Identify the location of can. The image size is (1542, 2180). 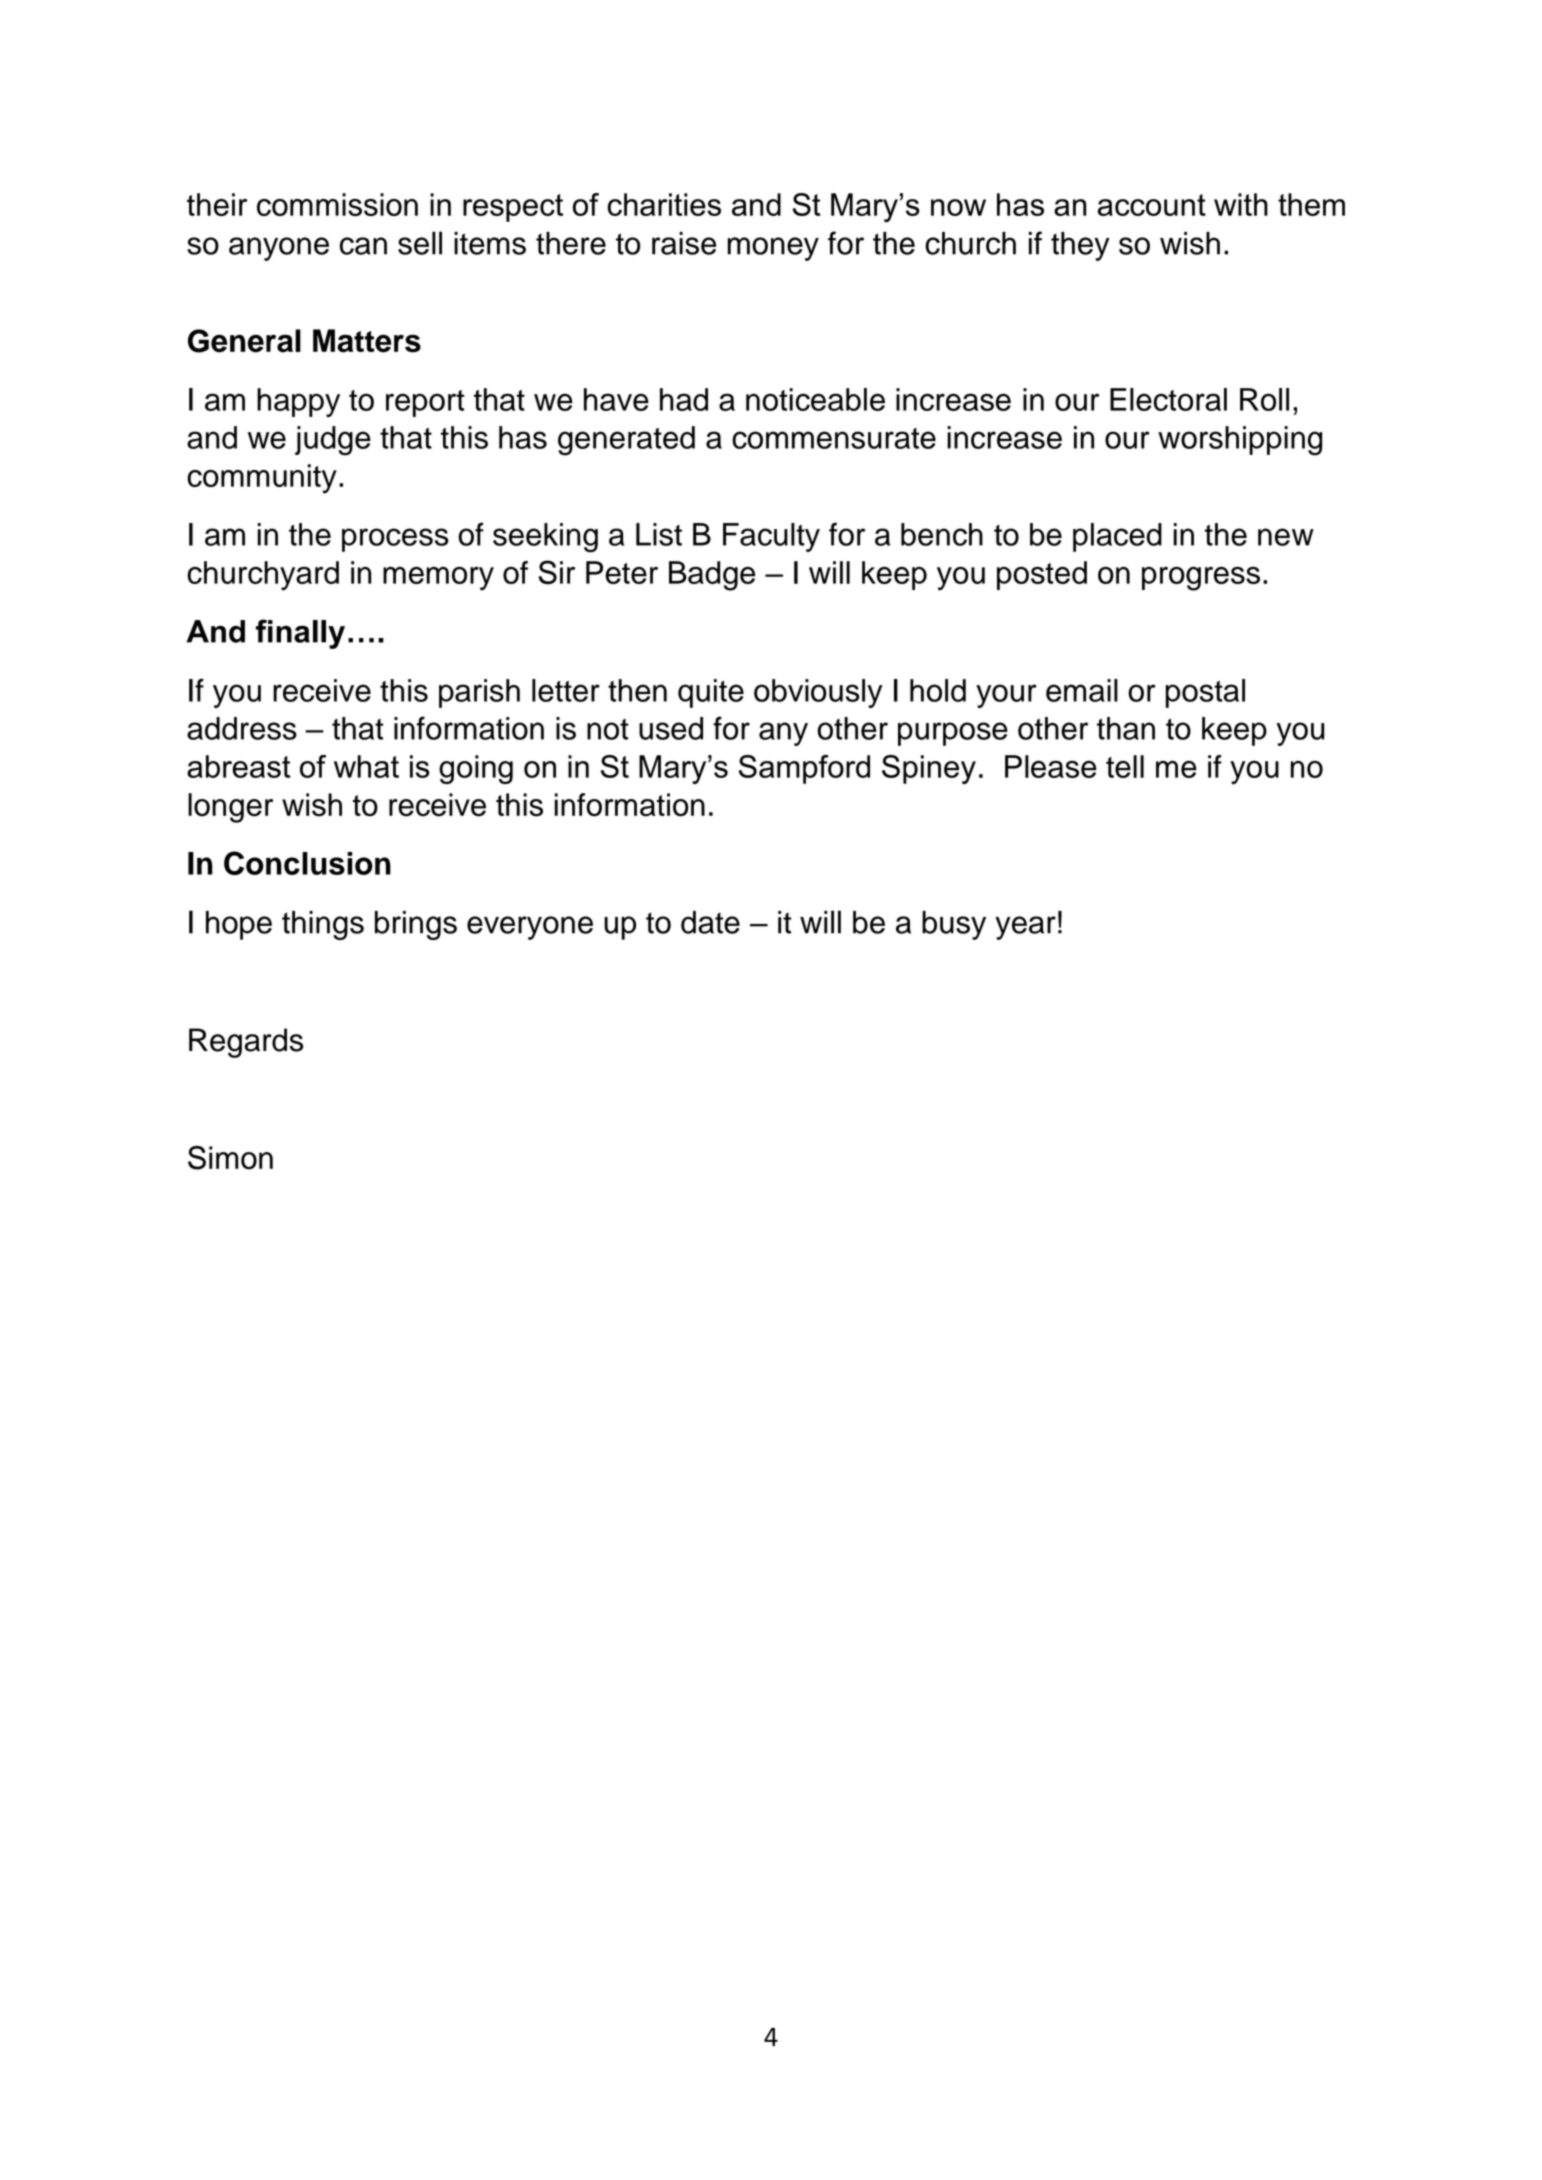
(363, 246).
